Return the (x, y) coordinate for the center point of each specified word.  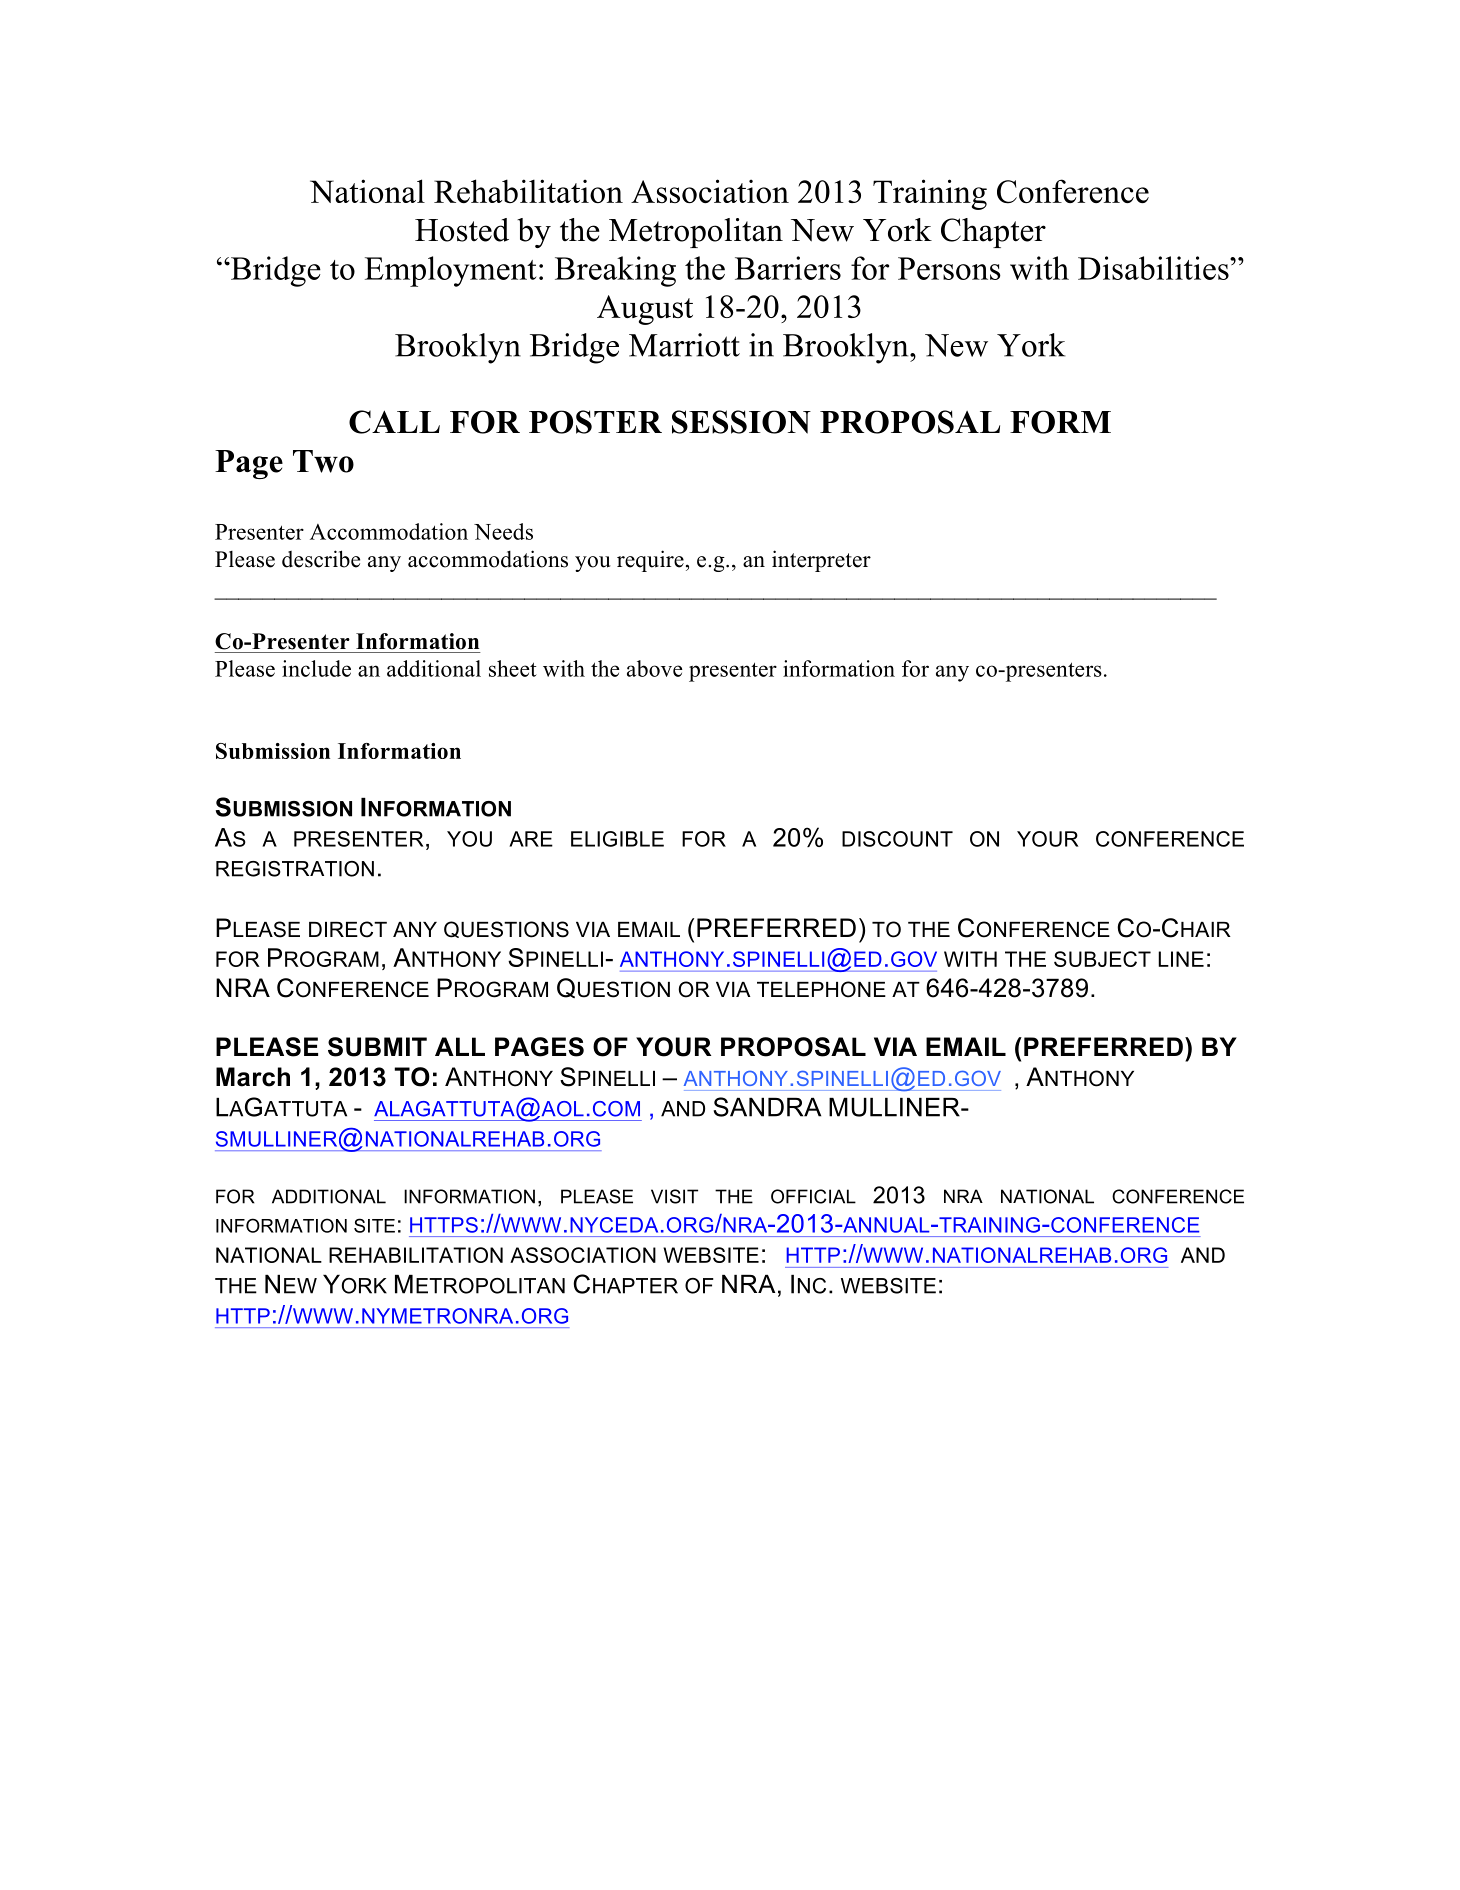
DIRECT (348, 929)
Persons (949, 268)
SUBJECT (1102, 959)
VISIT (674, 1196)
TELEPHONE (821, 989)
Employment (450, 271)
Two (323, 461)
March (253, 1077)
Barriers (788, 268)
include (316, 668)
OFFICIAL (813, 1196)
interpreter (821, 561)
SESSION (741, 422)
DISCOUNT (897, 839)
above (655, 668)
